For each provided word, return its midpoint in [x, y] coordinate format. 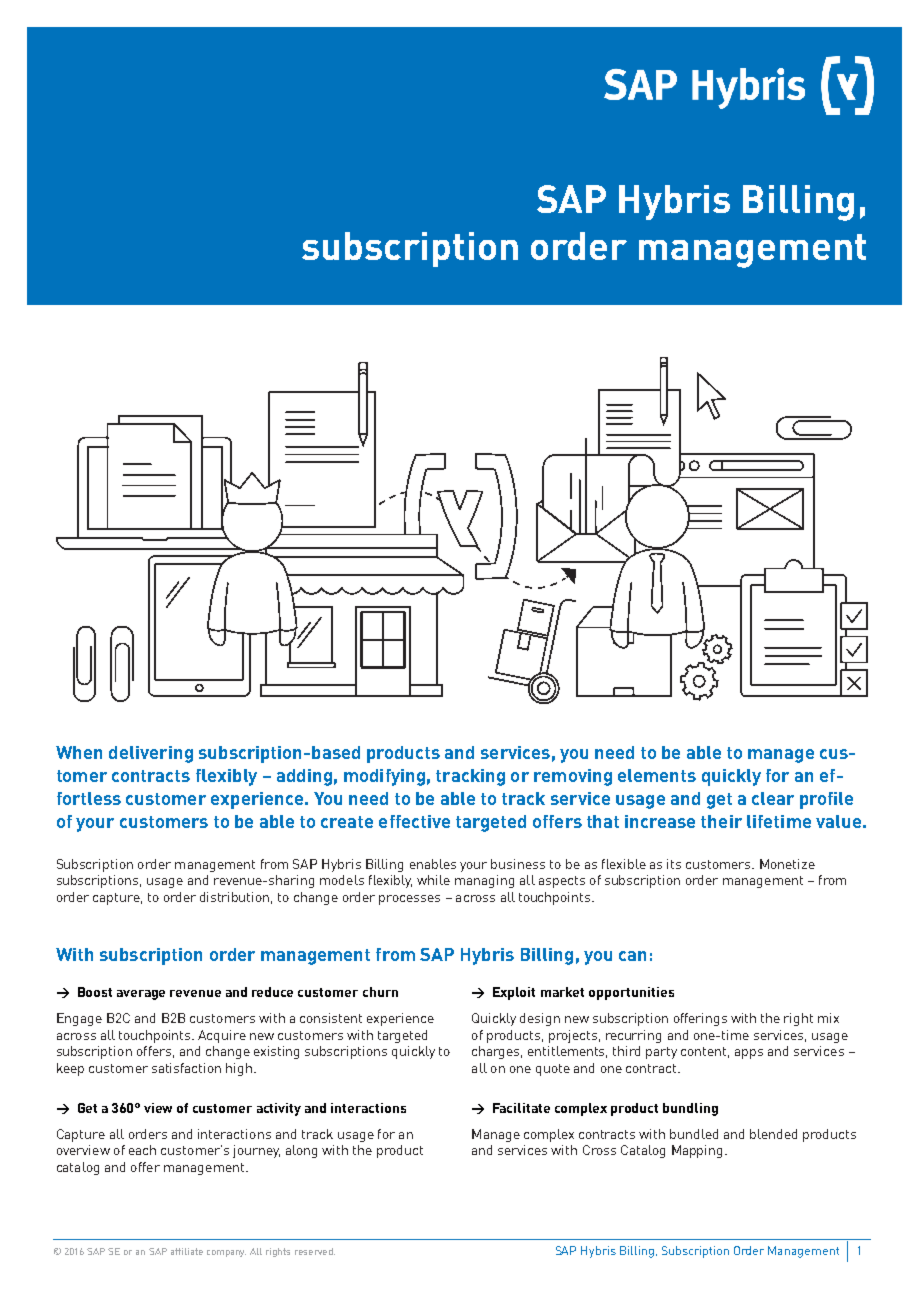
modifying [384, 777]
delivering [151, 754]
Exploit [514, 993]
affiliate [187, 1251]
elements [657, 775]
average [141, 995]
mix [828, 1018]
